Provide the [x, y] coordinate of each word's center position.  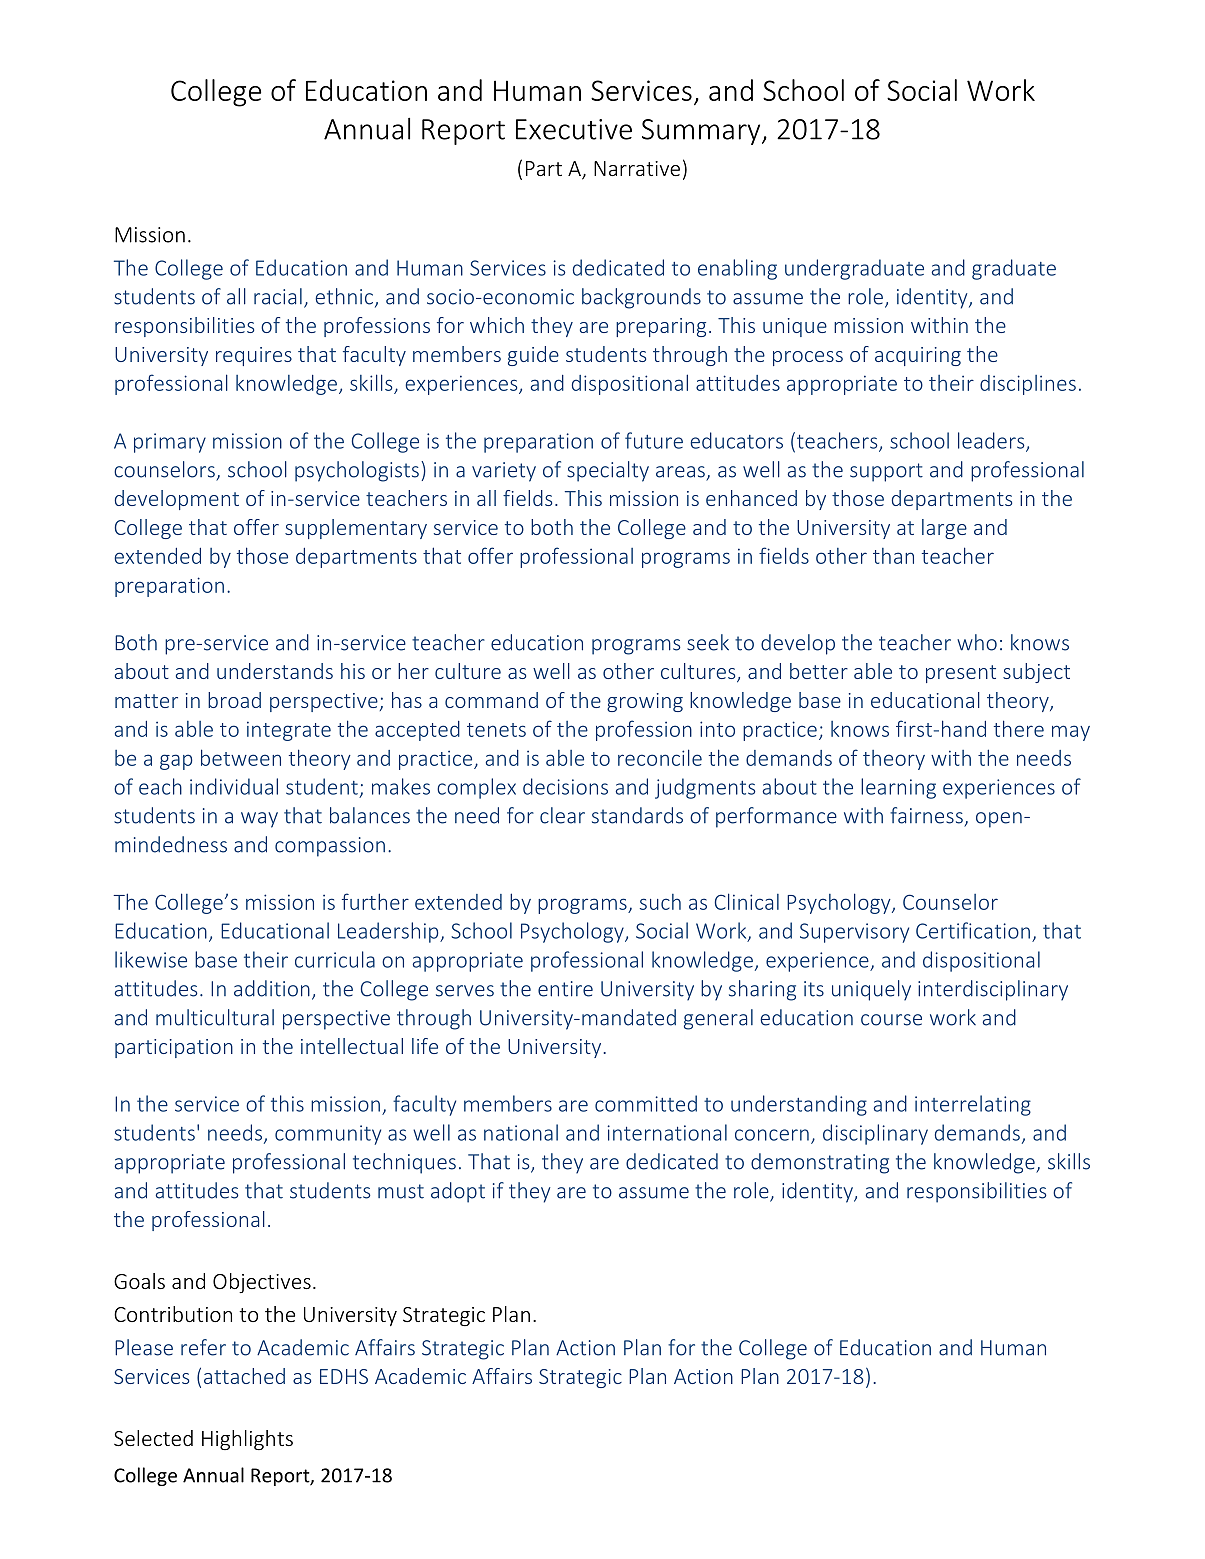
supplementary [356, 529]
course [891, 1020]
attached [244, 1376]
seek [708, 642]
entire [565, 989]
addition [272, 988]
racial [278, 296]
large [944, 529]
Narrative [637, 168]
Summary [702, 132]
